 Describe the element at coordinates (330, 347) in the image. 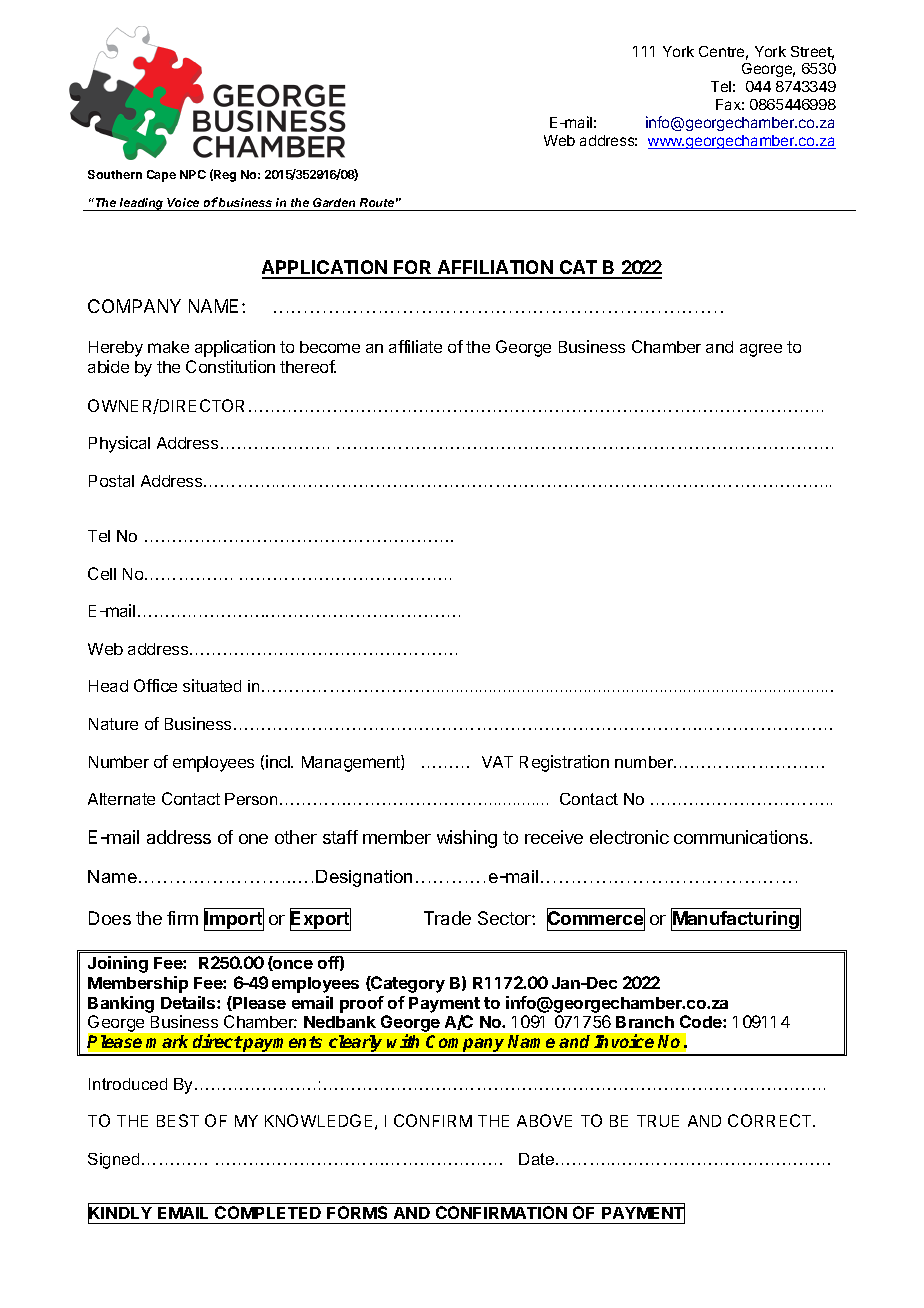

I see `become` at that location.
